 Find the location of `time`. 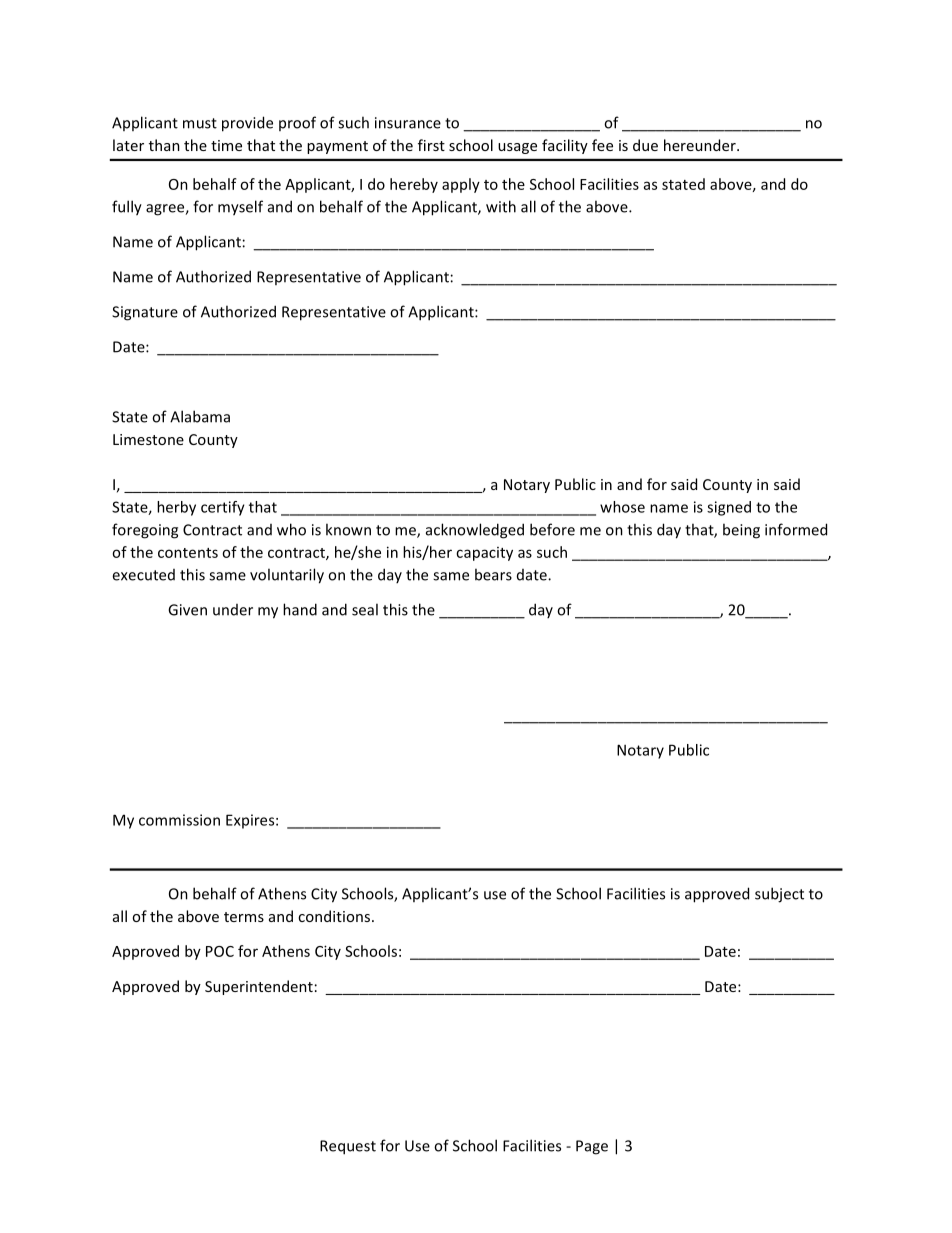

time is located at coordinates (226, 145).
